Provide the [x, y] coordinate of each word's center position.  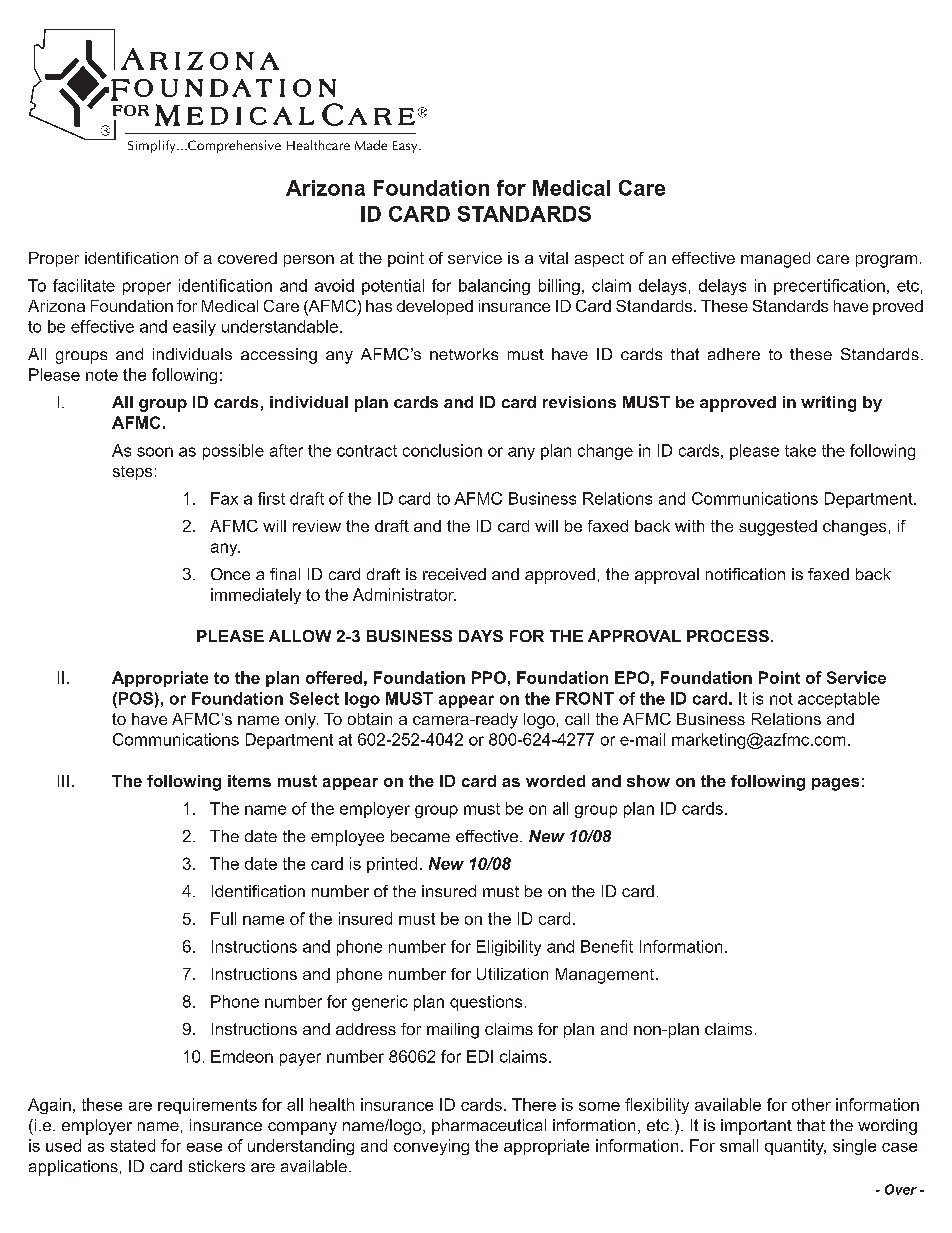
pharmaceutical [489, 1127]
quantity [795, 1147]
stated [132, 1145]
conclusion [442, 450]
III [63, 781]
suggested [778, 528]
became [420, 836]
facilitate [84, 285]
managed [775, 260]
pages [835, 784]
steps [132, 473]
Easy [406, 147]
